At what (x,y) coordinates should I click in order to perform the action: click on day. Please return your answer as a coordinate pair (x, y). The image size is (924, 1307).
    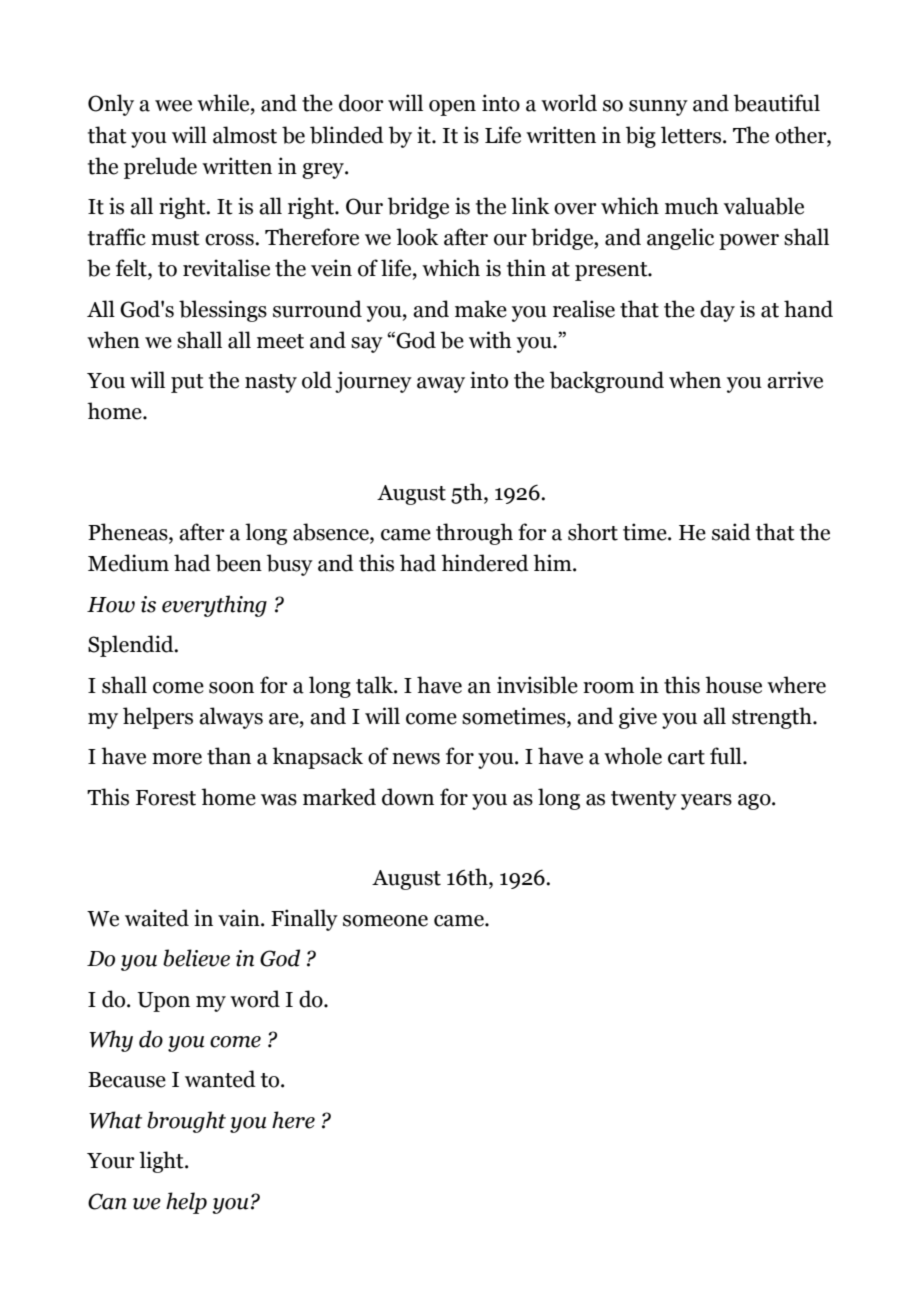
    Looking at the image, I should click on (717, 311).
